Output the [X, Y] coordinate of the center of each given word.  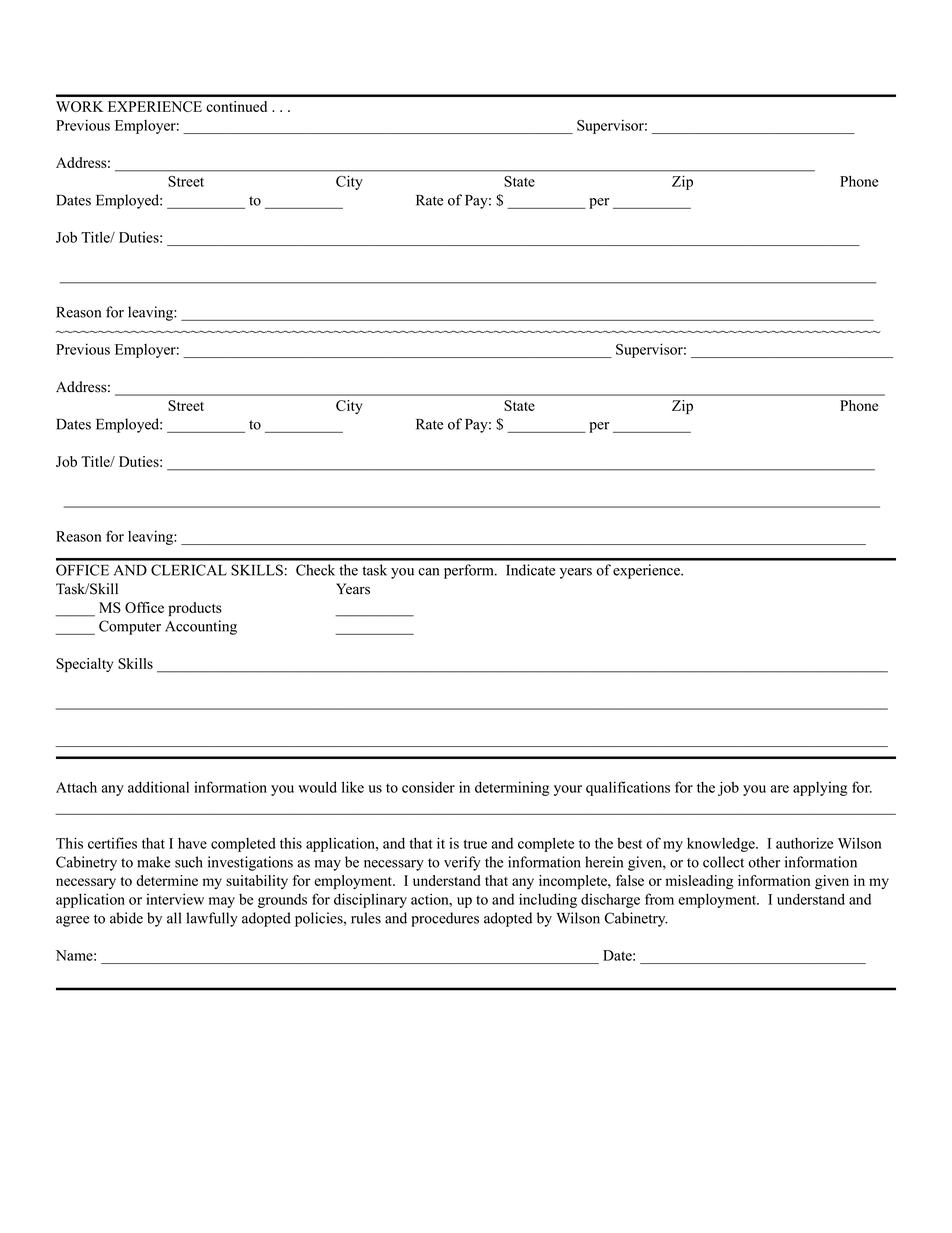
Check [315, 570]
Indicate [530, 570]
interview [175, 899]
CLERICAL [189, 570]
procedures [445, 919]
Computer [130, 627]
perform [470, 571]
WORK [80, 106]
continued [236, 106]
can [428, 572]
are [780, 789]
